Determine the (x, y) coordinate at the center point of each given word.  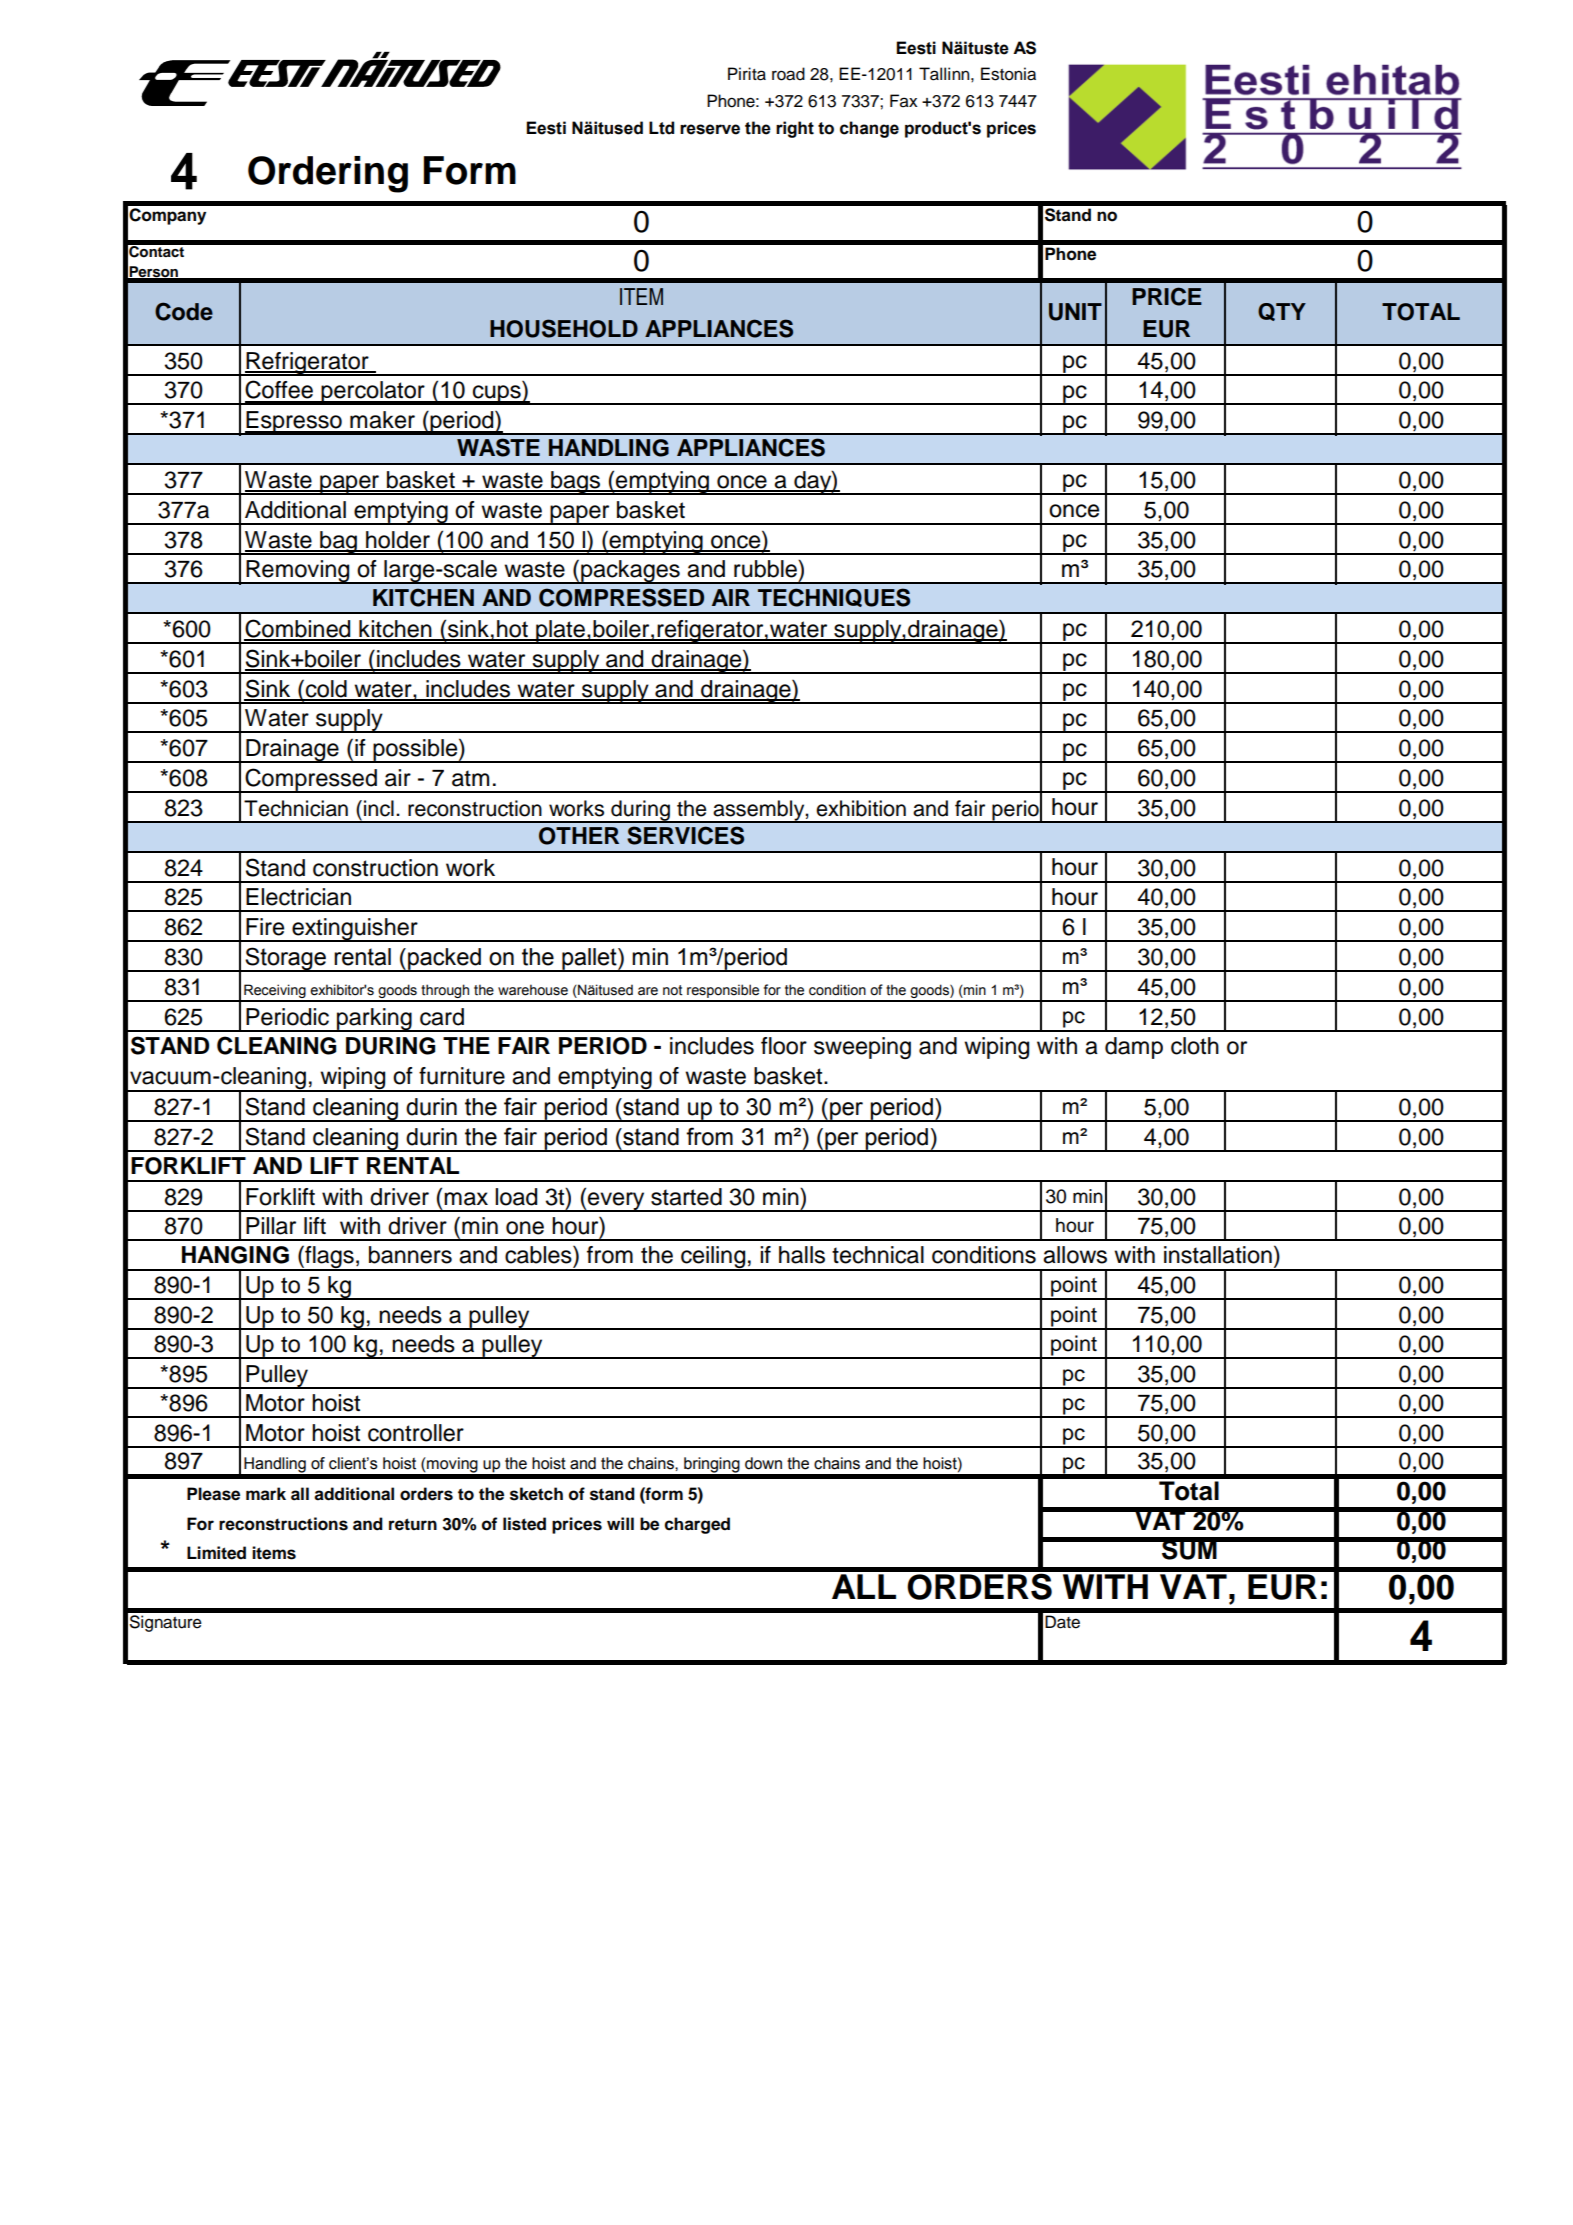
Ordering (328, 174)
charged (697, 1525)
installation (1218, 1255)
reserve (710, 129)
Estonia (1008, 74)
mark (266, 1494)
